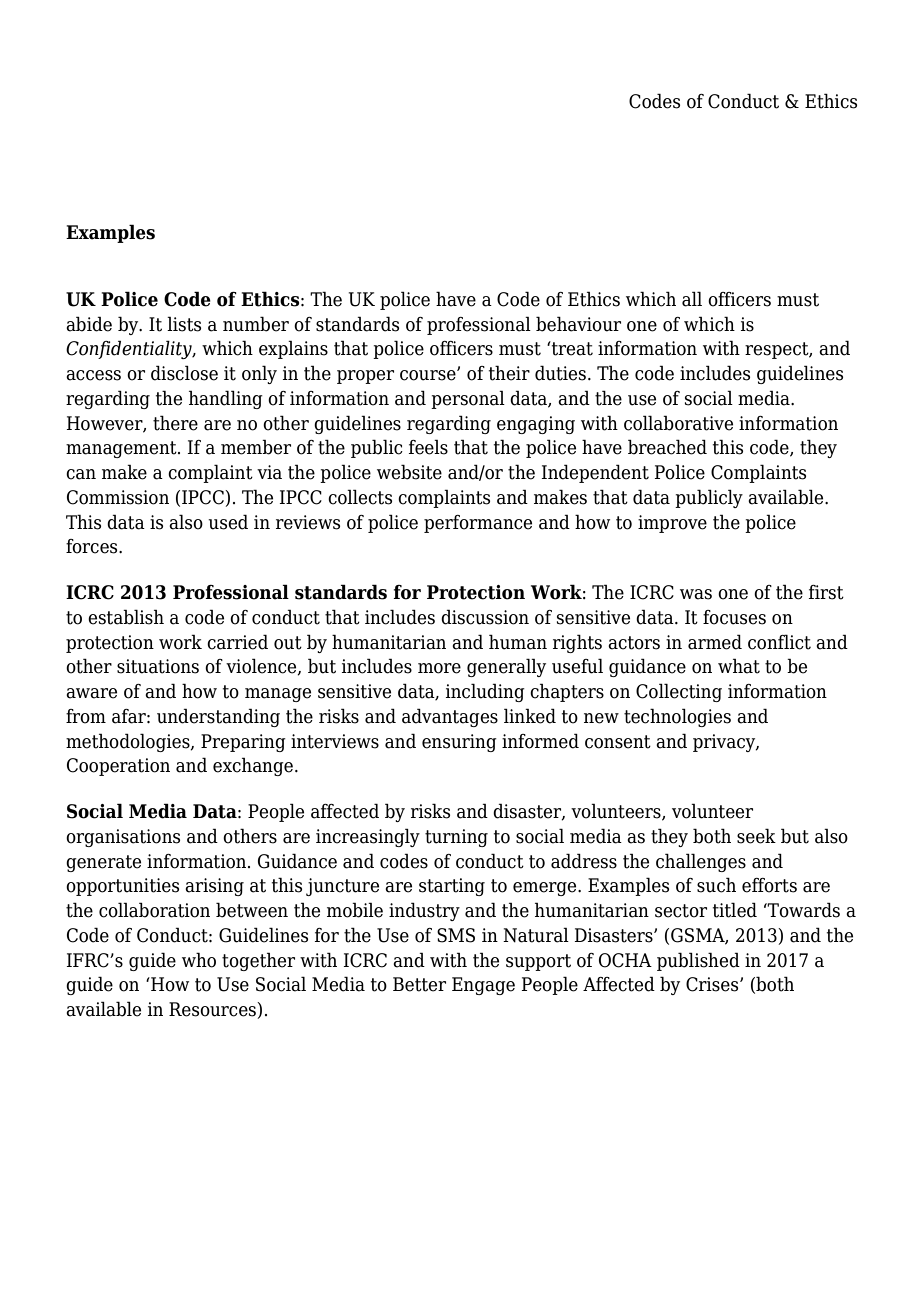  What do you see at coordinates (713, 984) in the document?
I see `Crises` at bounding box center [713, 984].
